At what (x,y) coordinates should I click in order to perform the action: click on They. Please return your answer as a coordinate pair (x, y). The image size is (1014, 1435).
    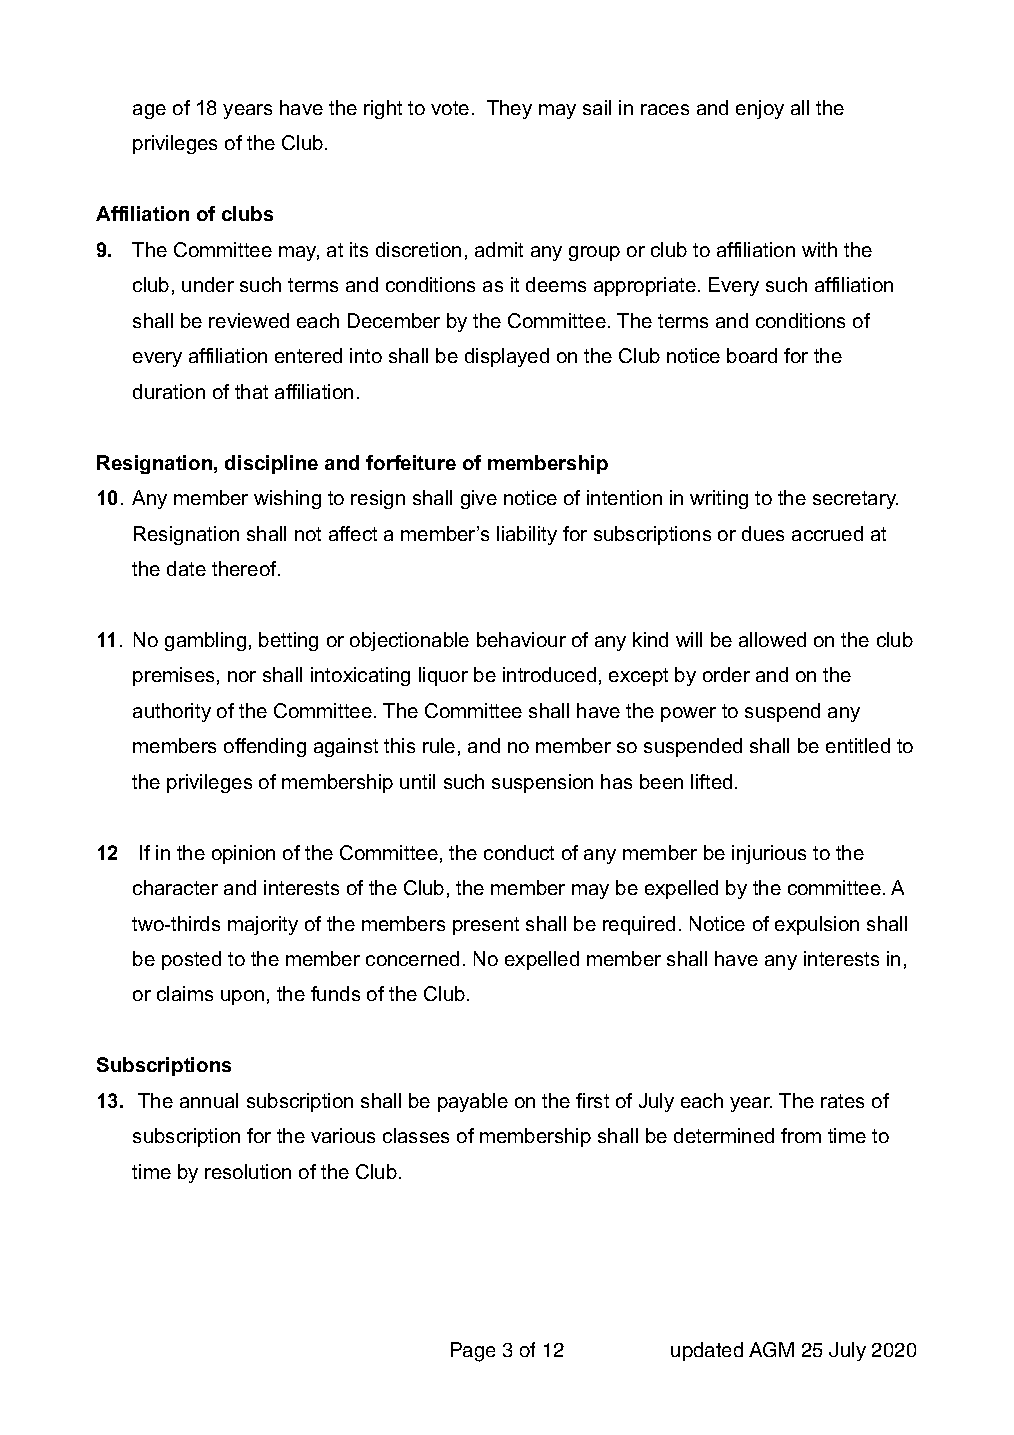
    Looking at the image, I should click on (509, 109).
